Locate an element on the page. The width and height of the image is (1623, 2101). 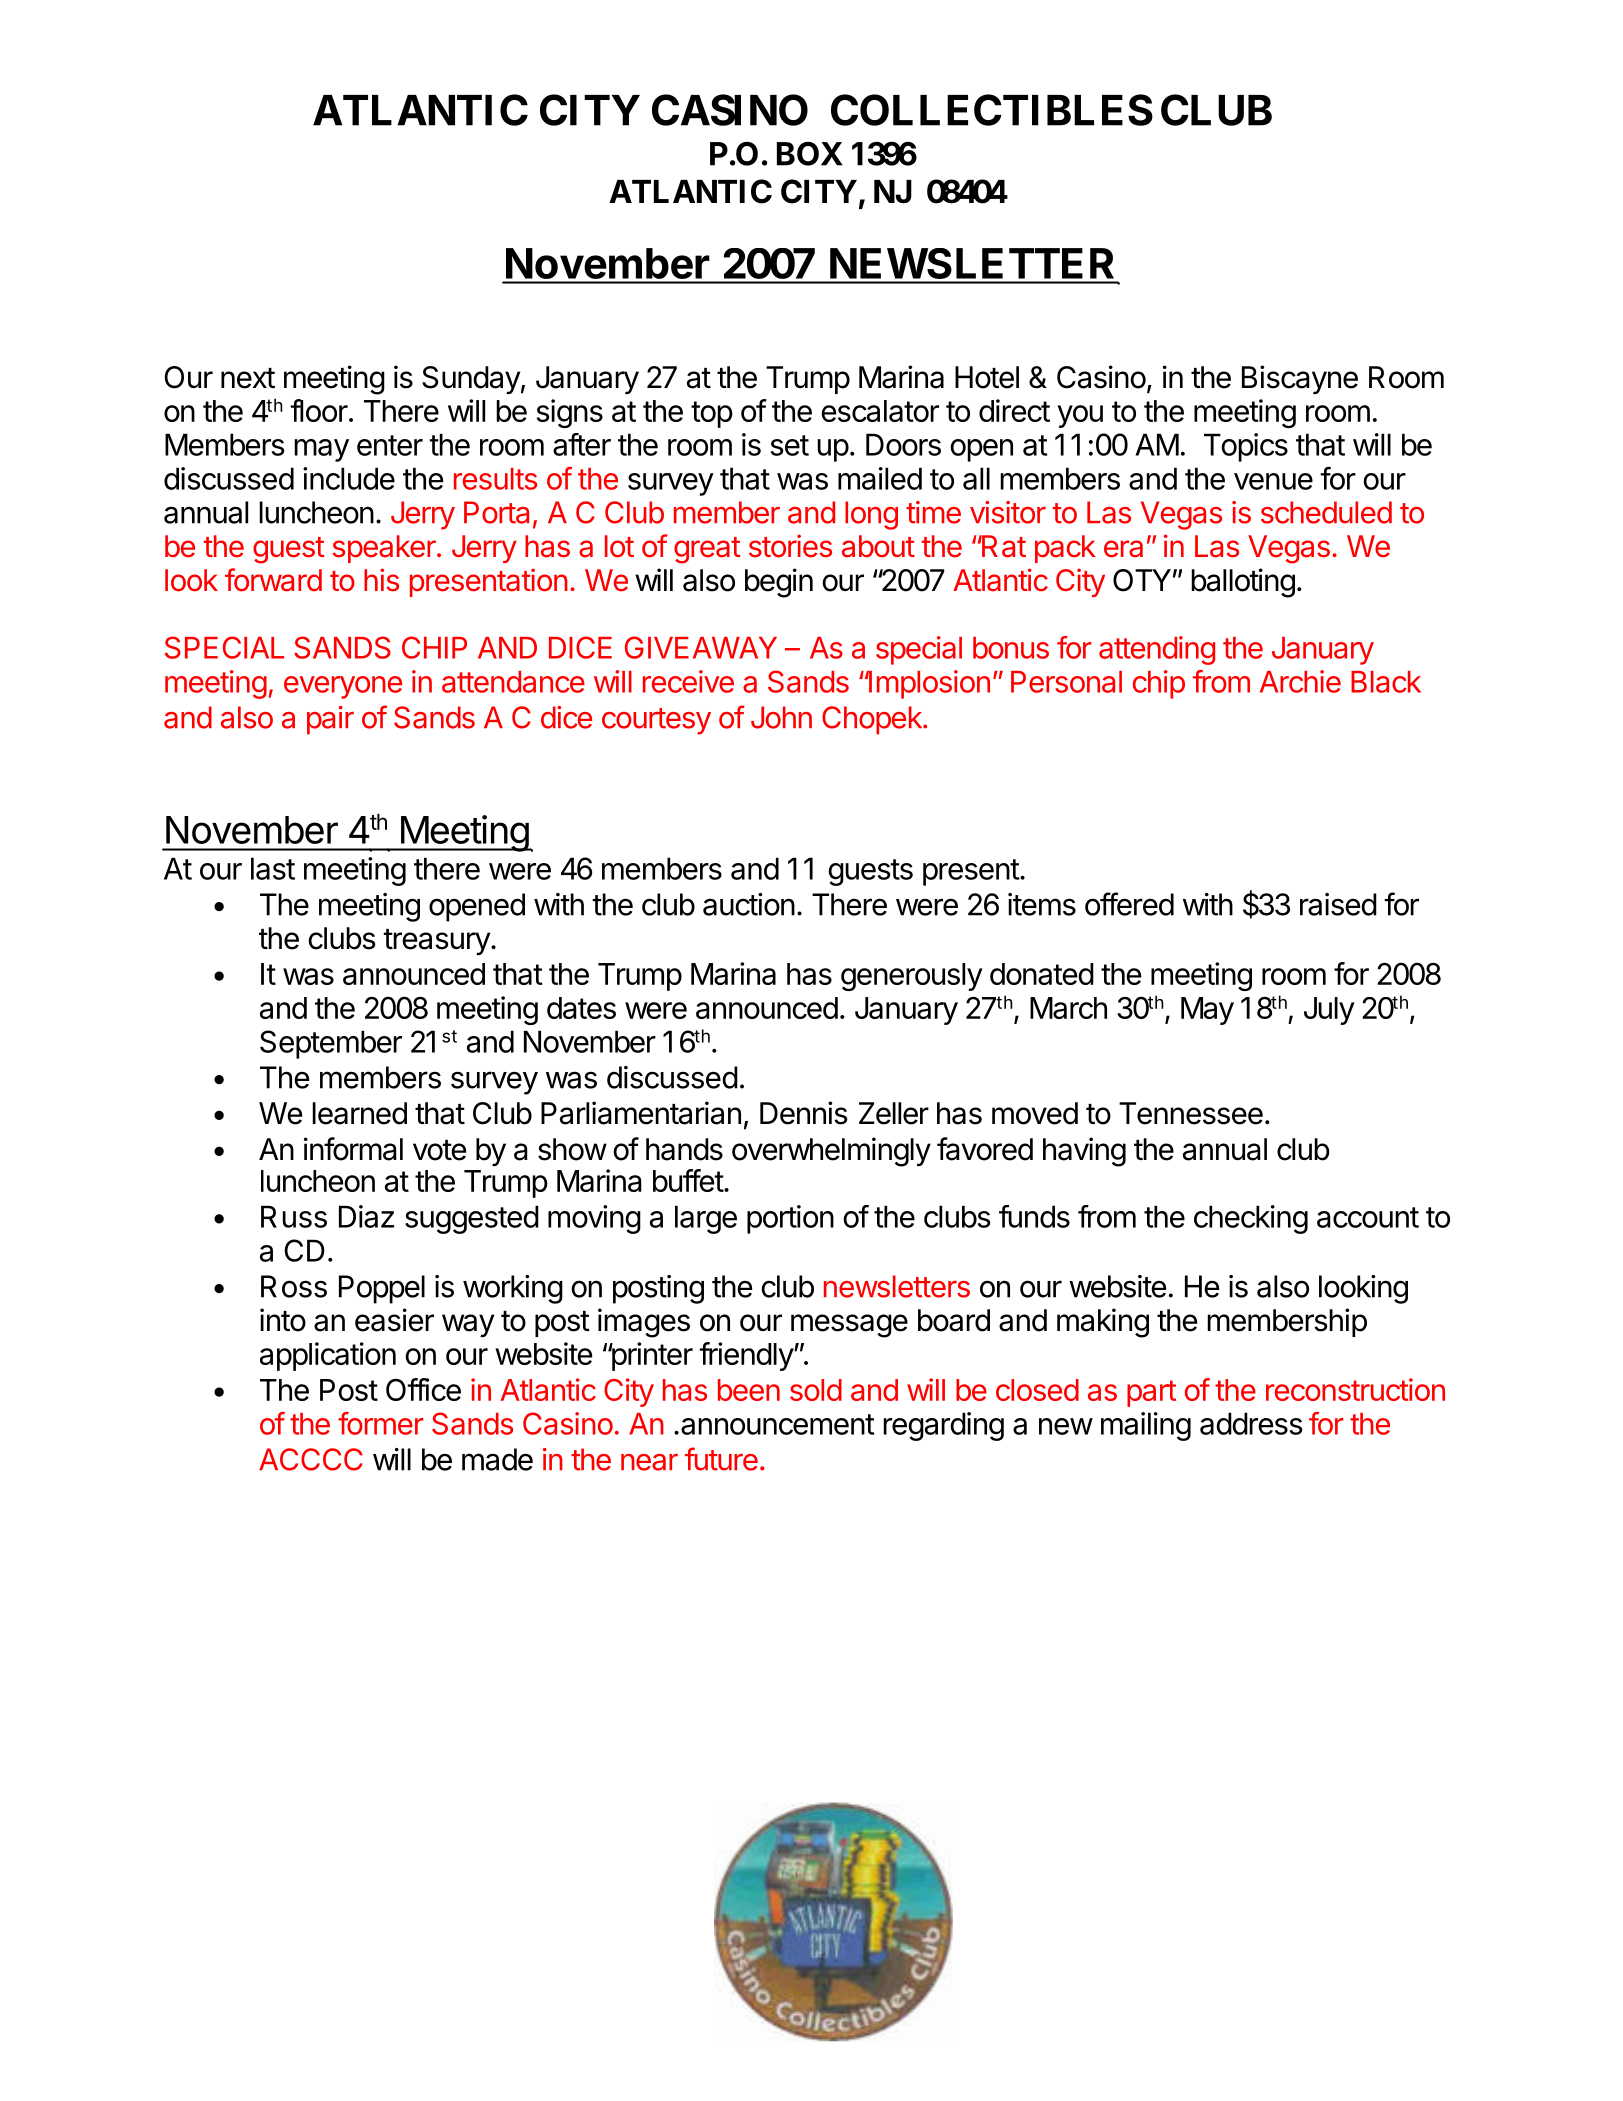
John is located at coordinates (781, 717).
